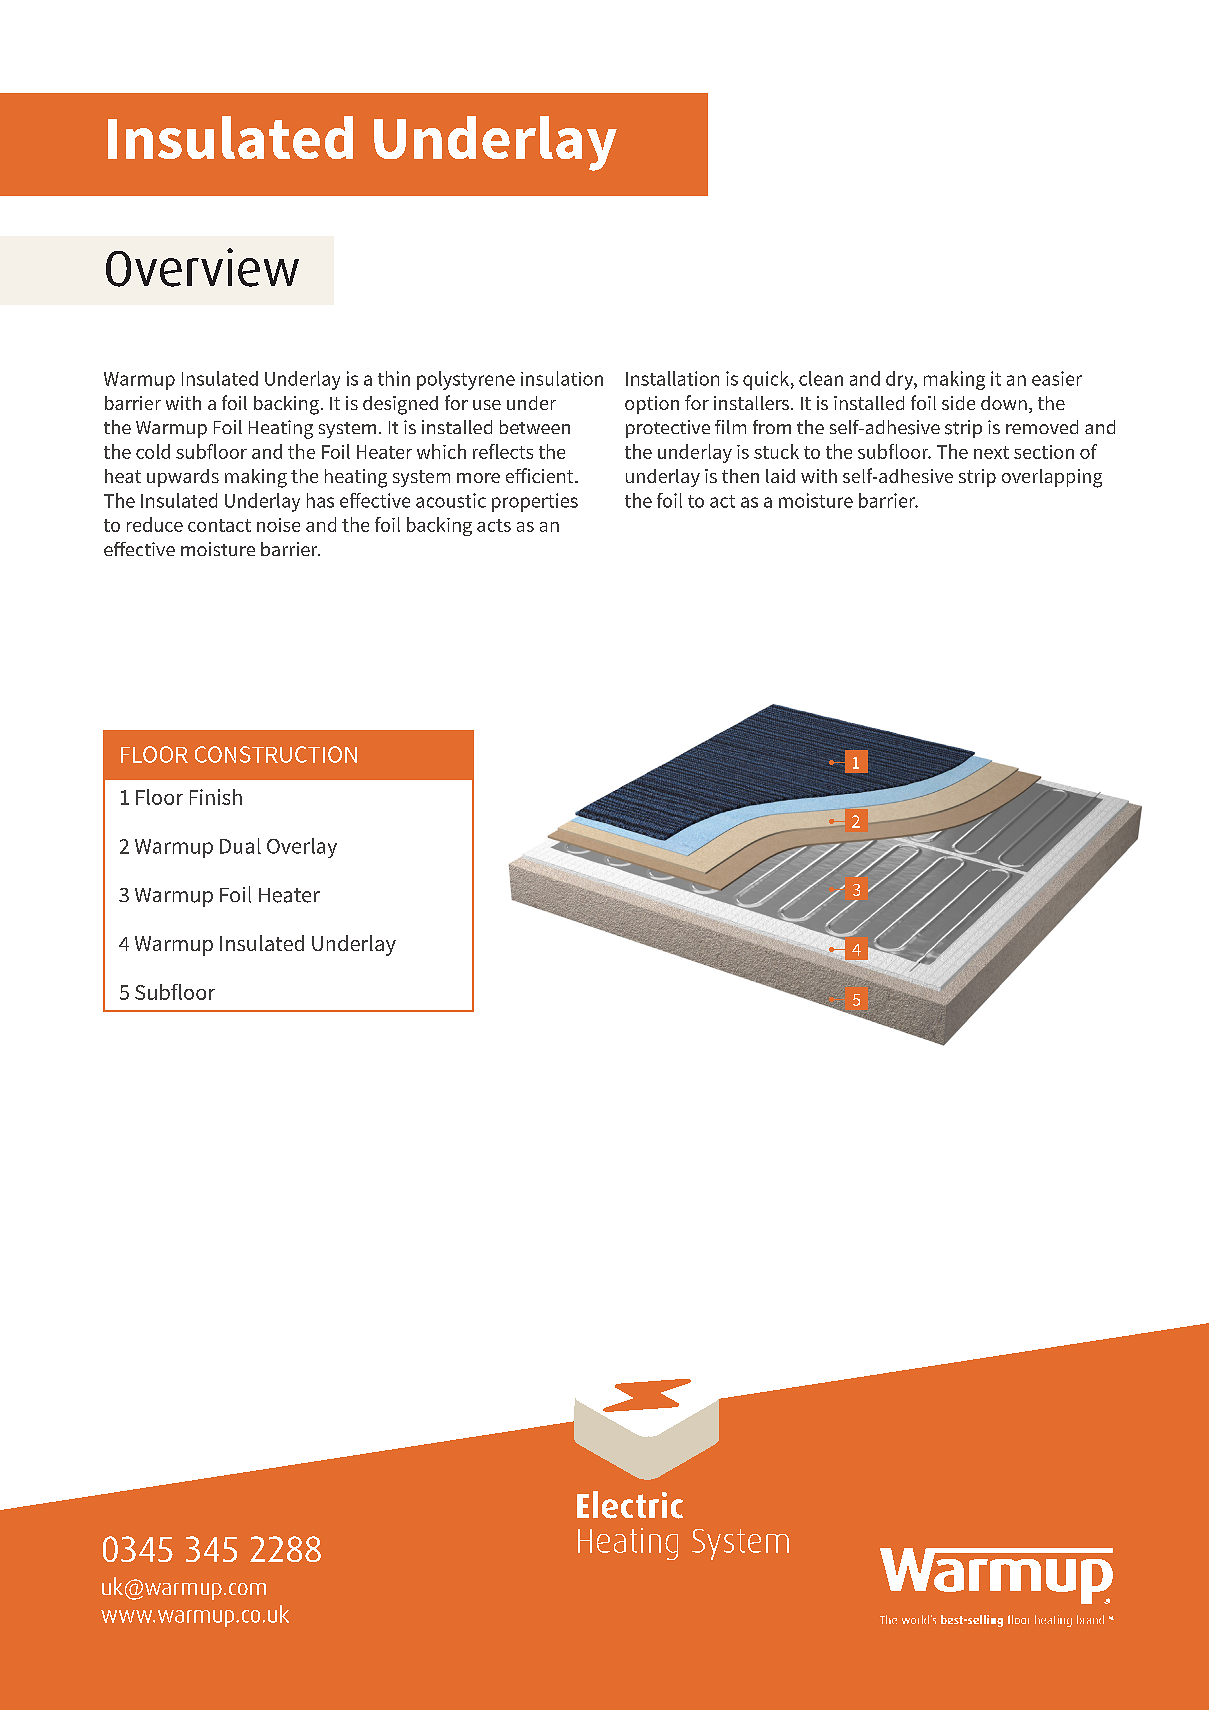 Image resolution: width=1209 pixels, height=1710 pixels. Describe the element at coordinates (562, 378) in the document. I see `insulation` at that location.
